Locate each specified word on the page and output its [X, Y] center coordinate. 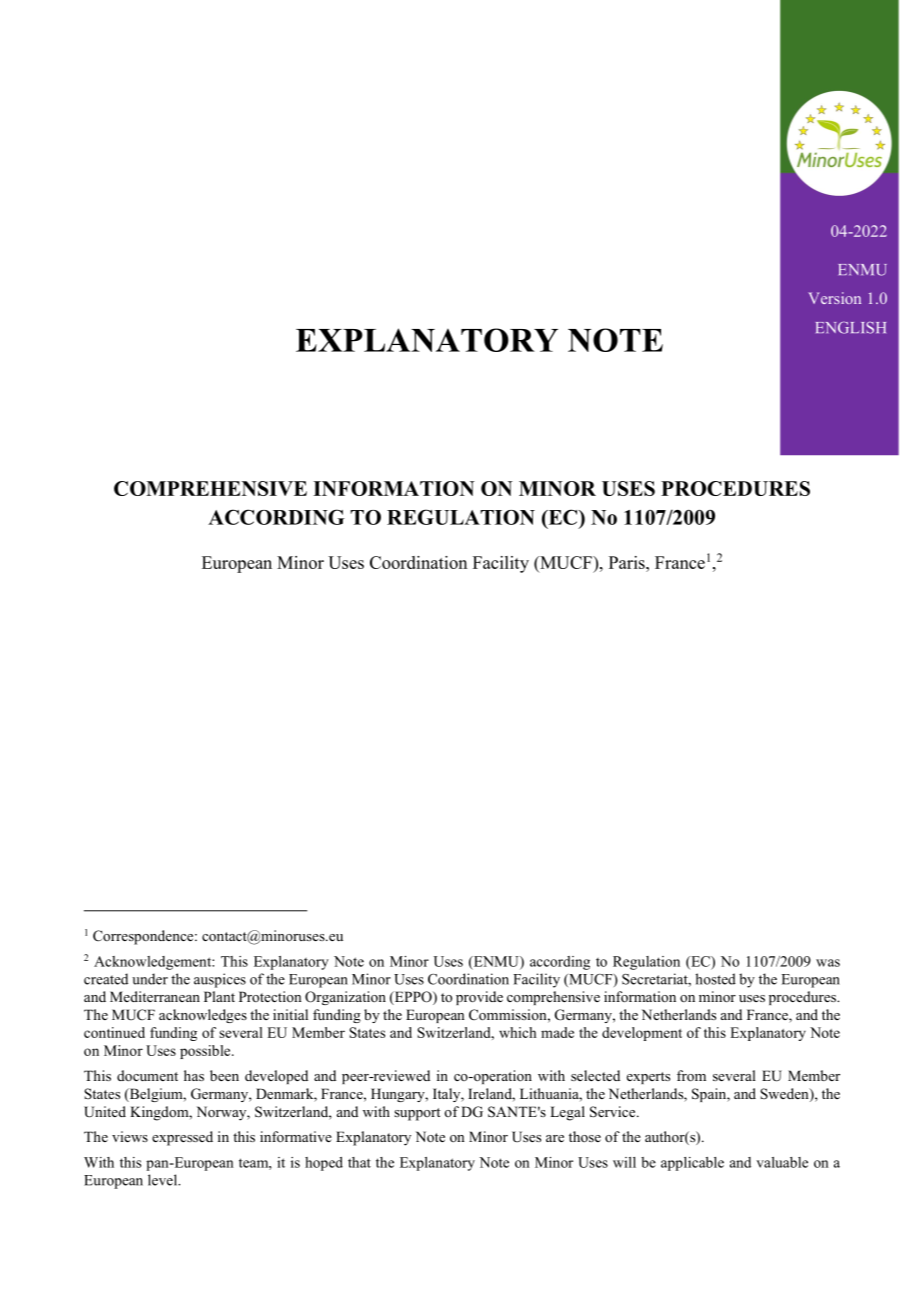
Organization [345, 998]
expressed [182, 1138]
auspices [220, 980]
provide [479, 998]
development [642, 1034]
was [828, 963]
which [517, 1032]
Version [834, 298]
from [691, 1075]
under [150, 979]
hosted [715, 979]
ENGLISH [851, 327]
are [555, 1138]
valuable [782, 1162]
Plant [219, 996]
